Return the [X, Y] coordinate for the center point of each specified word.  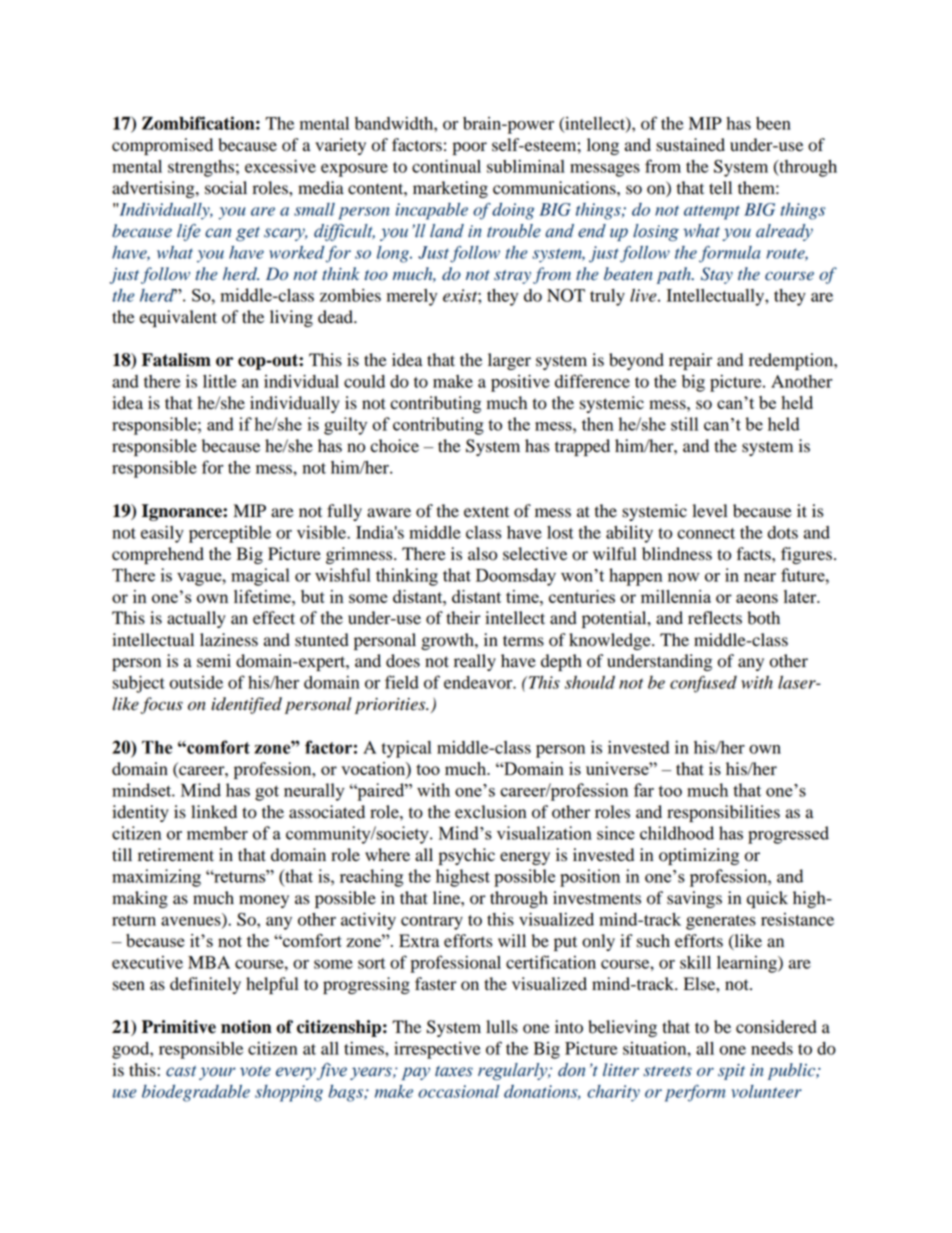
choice [394, 446]
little [219, 381]
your [217, 1073]
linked [214, 812]
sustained [690, 145]
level [709, 511]
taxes [454, 1071]
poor [470, 148]
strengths [201, 168]
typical [406, 749]
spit [731, 1072]
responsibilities [723, 813]
